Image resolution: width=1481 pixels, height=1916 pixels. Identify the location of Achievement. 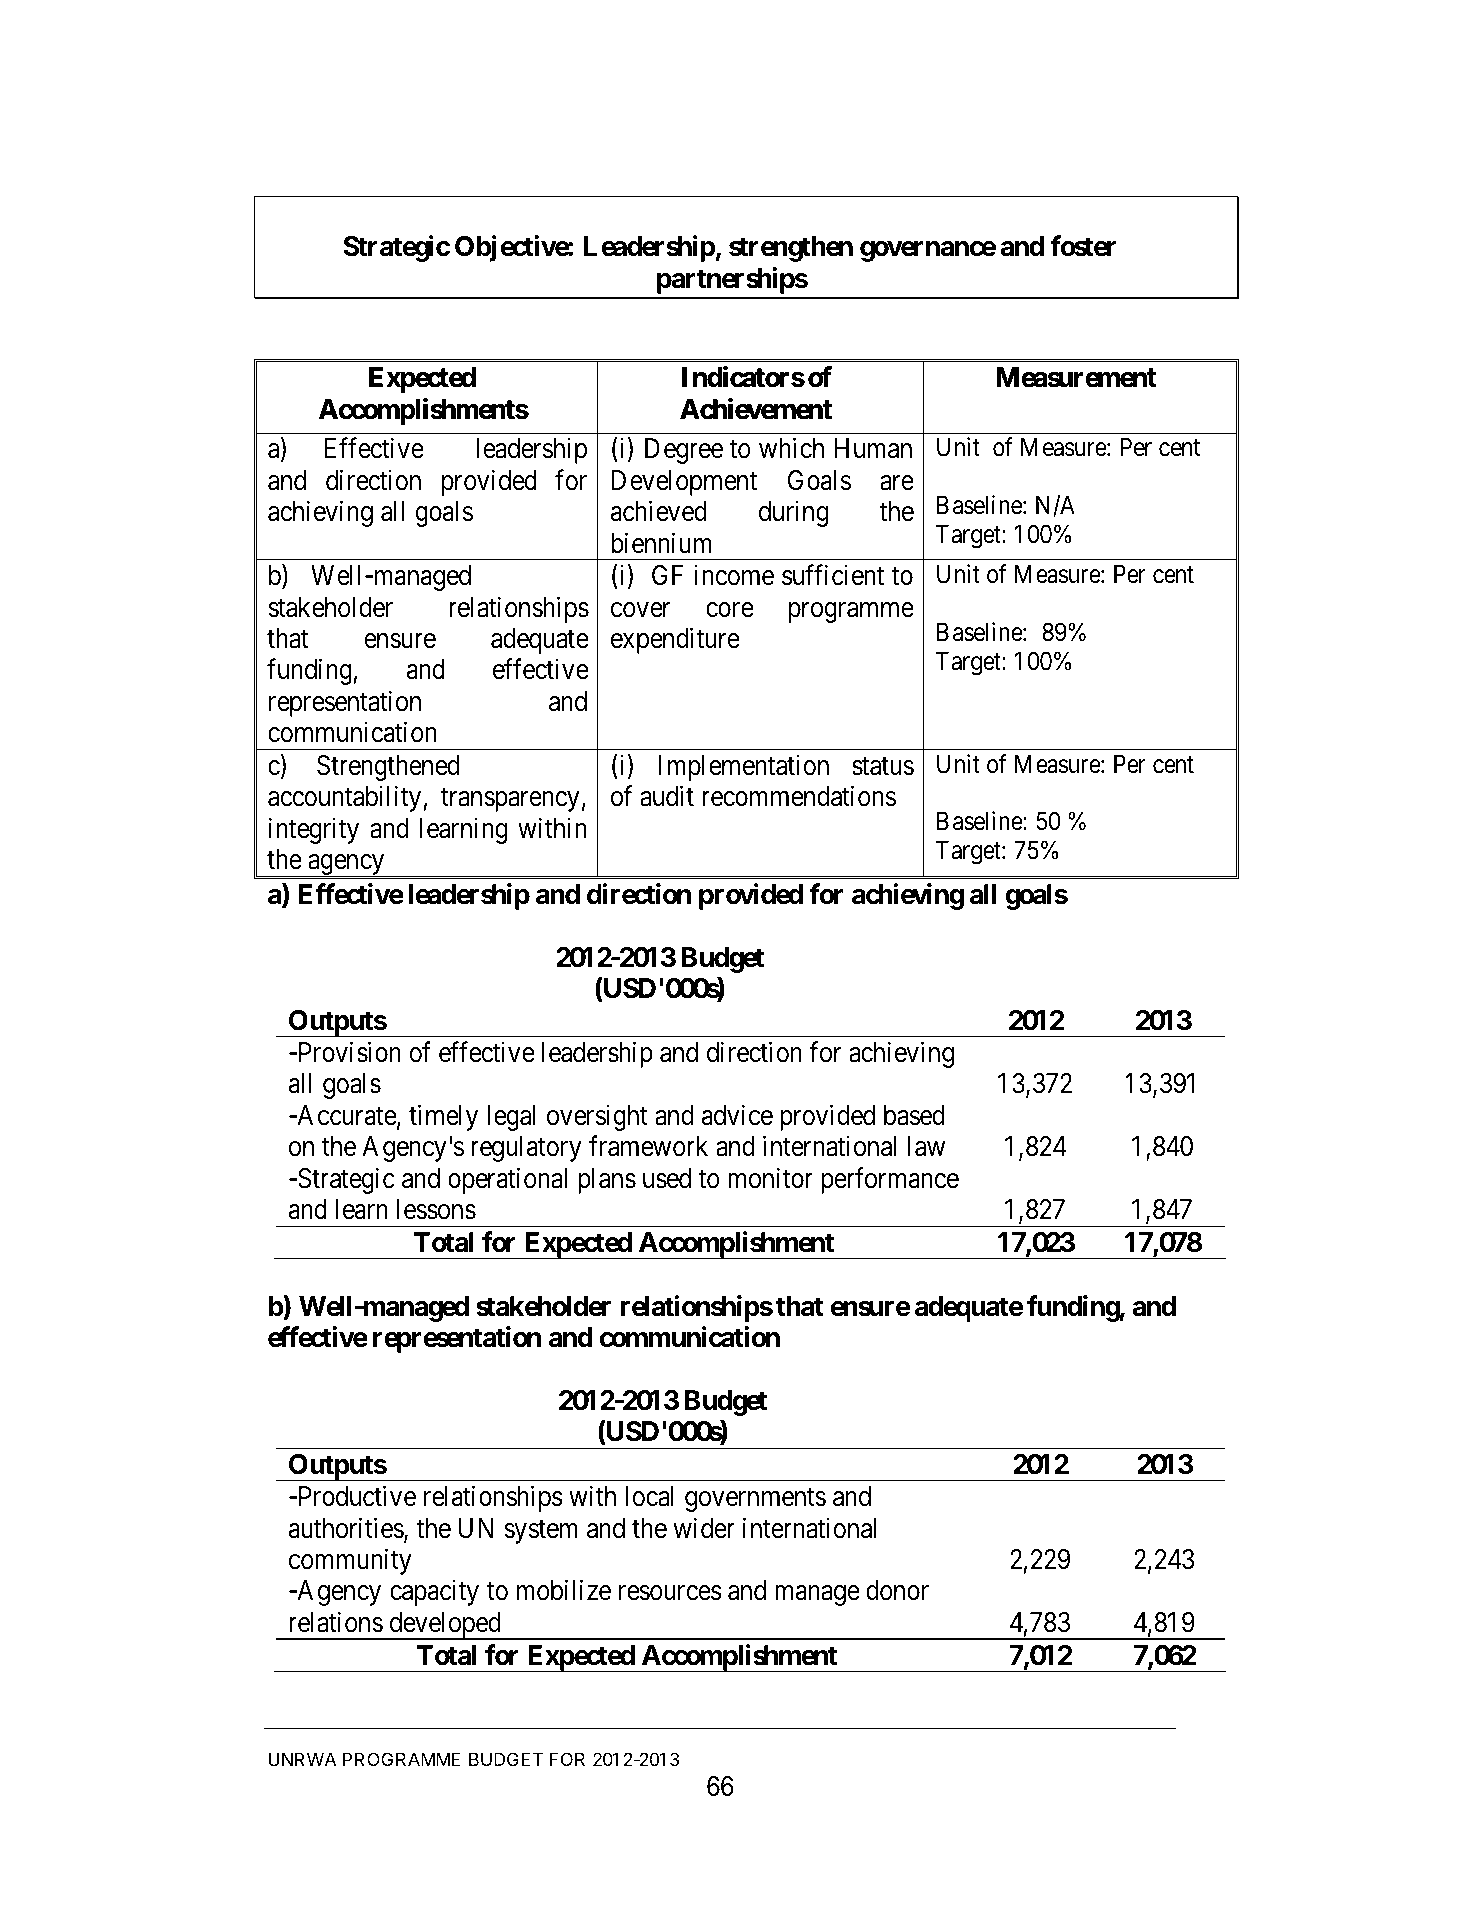
(756, 409).
